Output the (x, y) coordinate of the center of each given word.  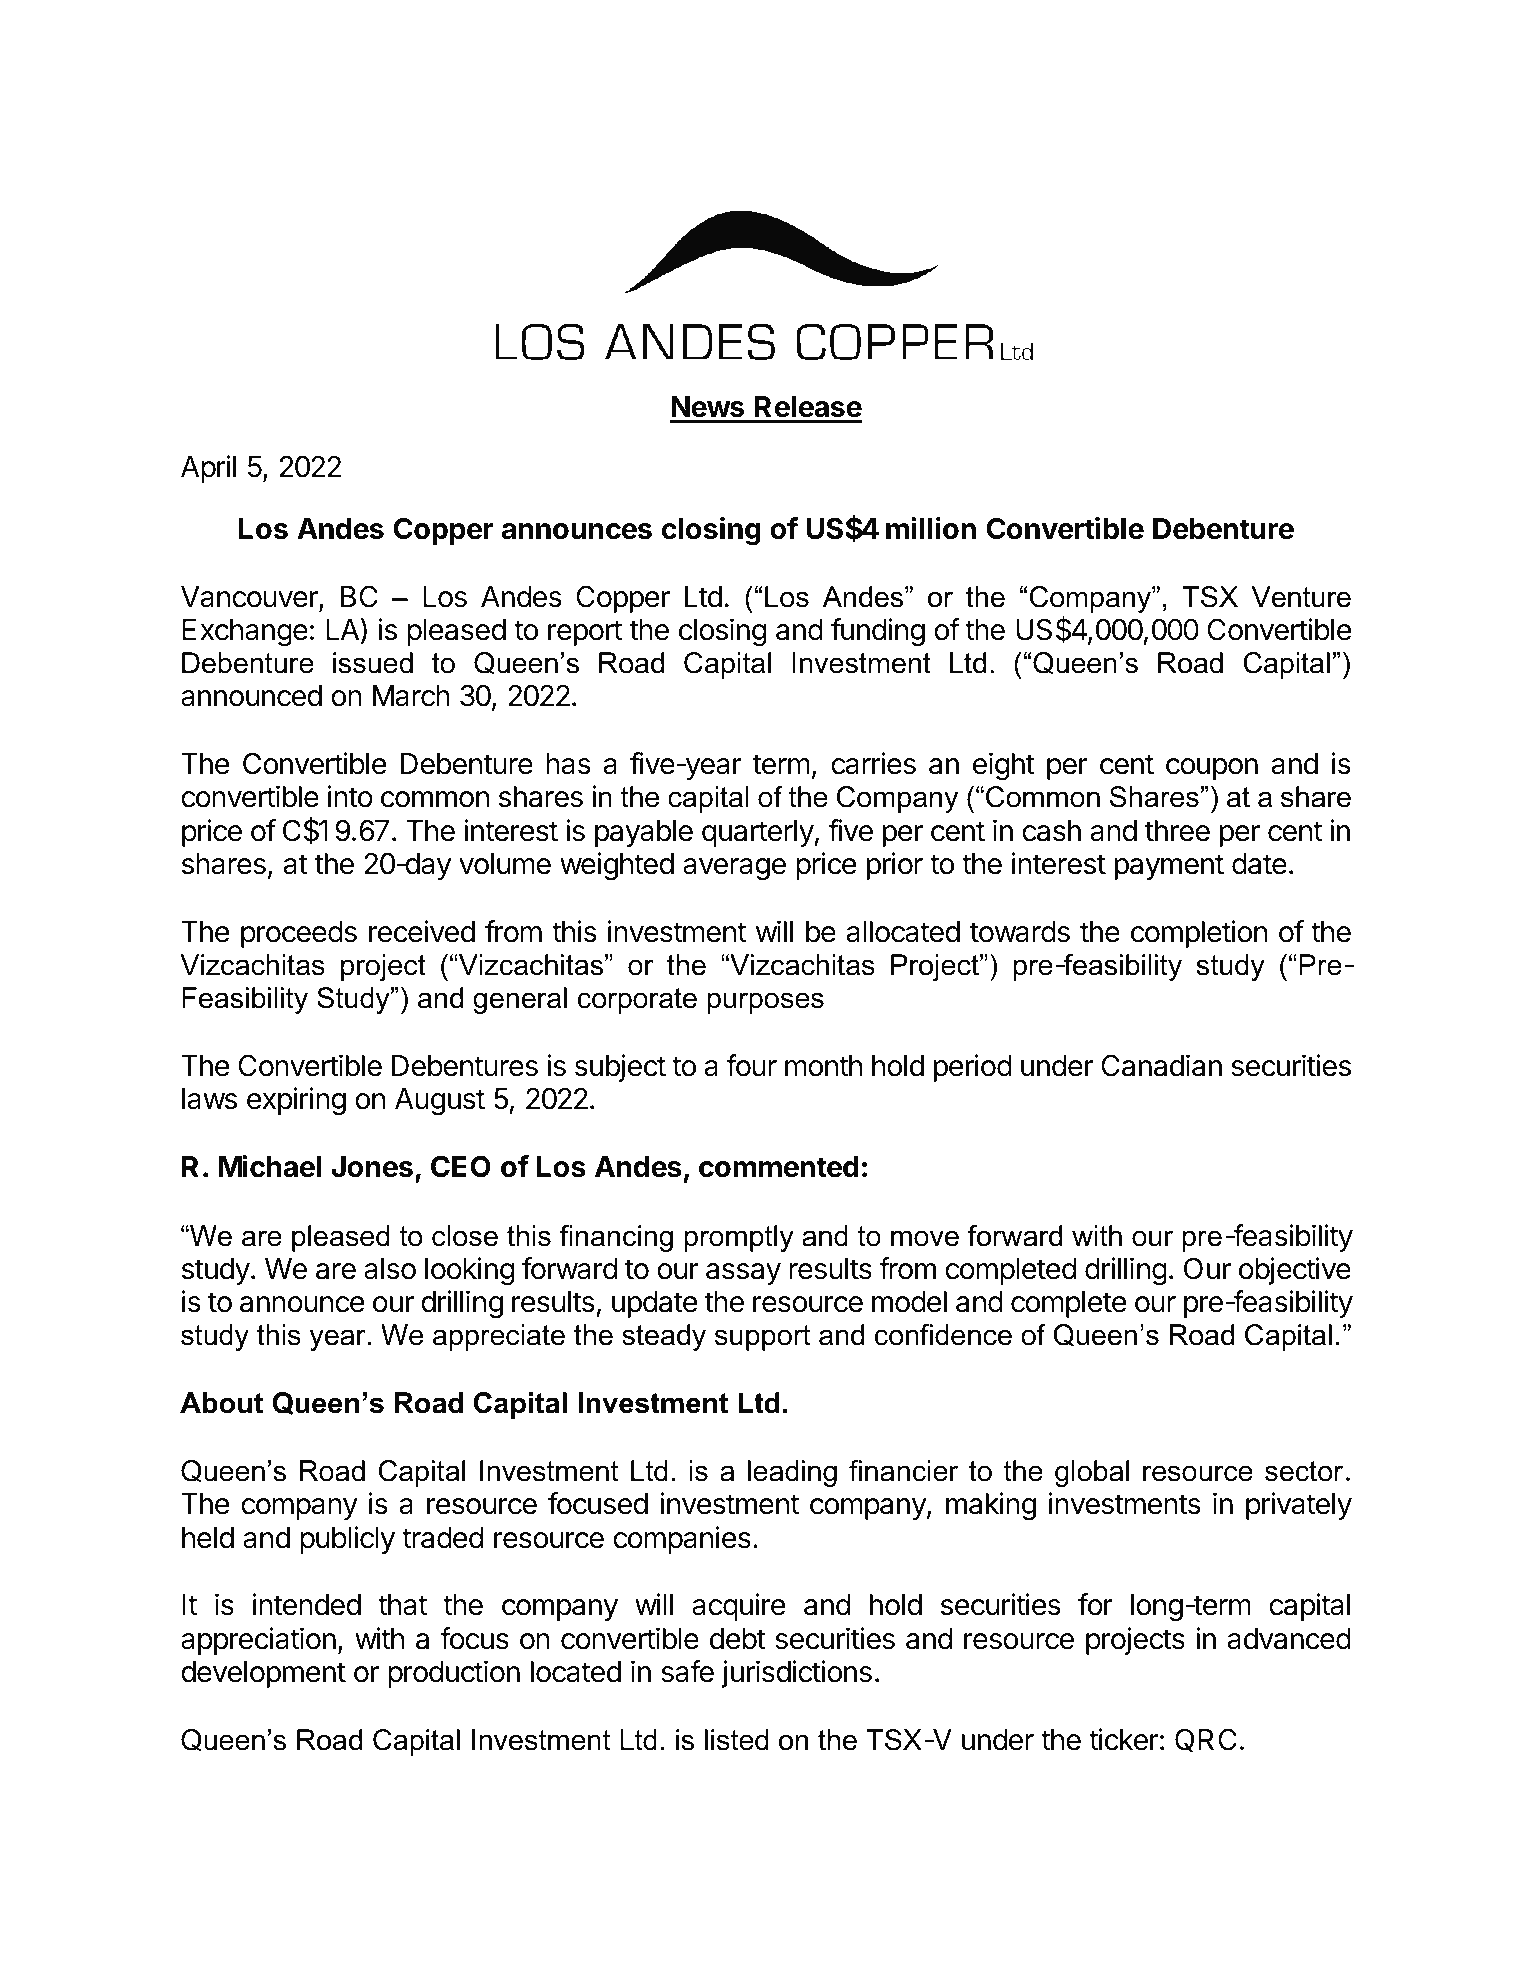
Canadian (1161, 1065)
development (263, 1674)
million (931, 528)
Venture (1301, 597)
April (208, 469)
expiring (296, 1101)
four (751, 1065)
